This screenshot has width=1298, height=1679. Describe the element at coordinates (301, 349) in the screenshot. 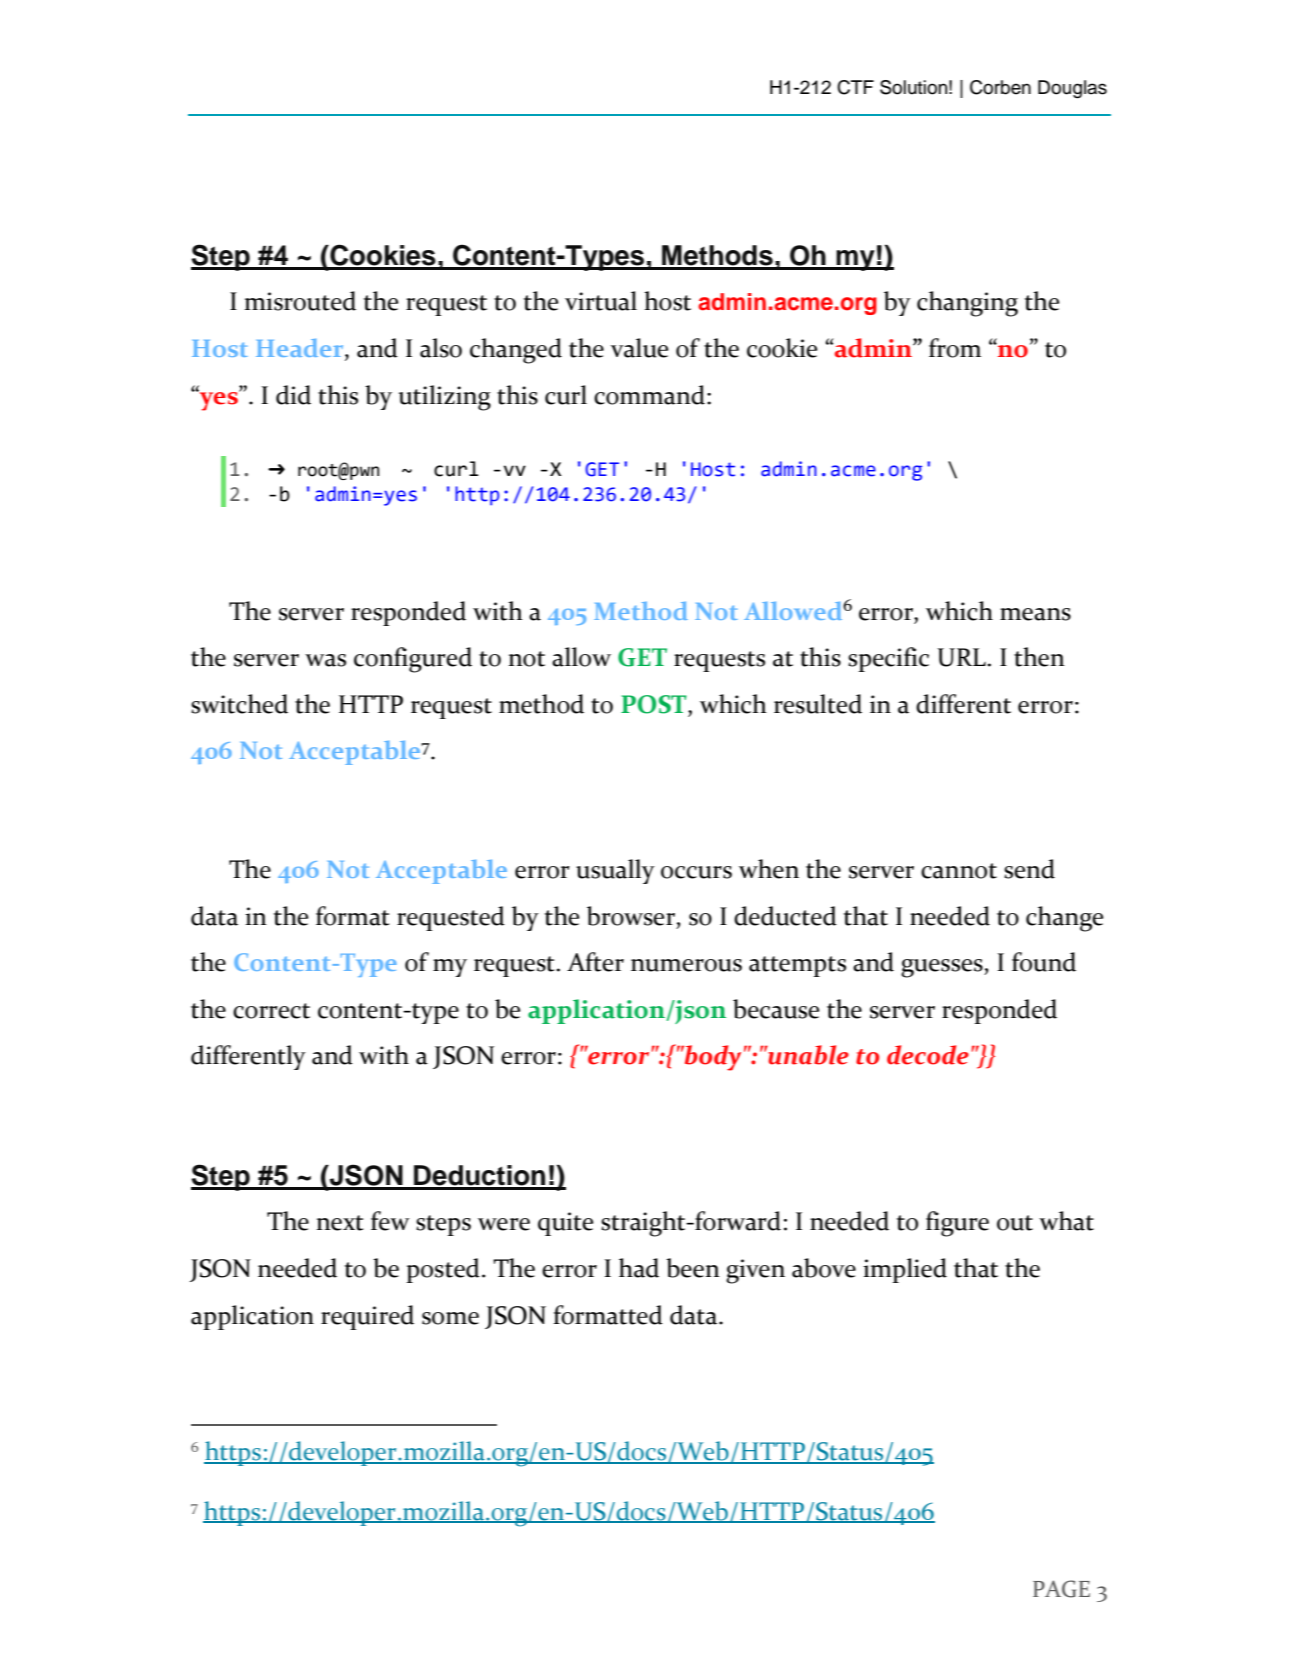

I see `Header` at that location.
